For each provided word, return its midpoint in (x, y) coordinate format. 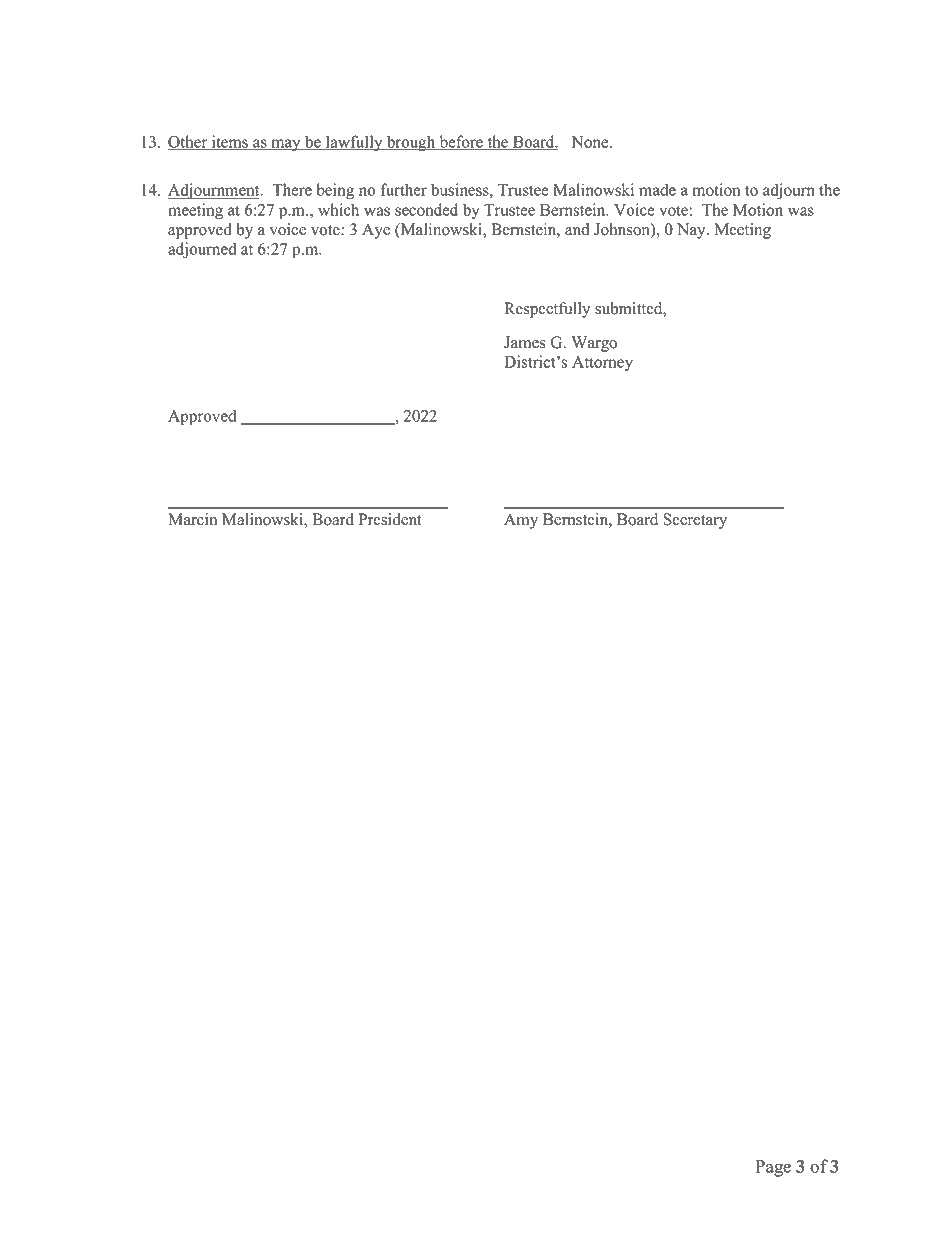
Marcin (192, 519)
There (292, 189)
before (461, 142)
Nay (692, 231)
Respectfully (547, 310)
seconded (426, 209)
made (657, 189)
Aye (376, 231)
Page (773, 1168)
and (577, 229)
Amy (521, 521)
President (390, 519)
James (525, 342)
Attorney (602, 363)
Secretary (695, 521)
